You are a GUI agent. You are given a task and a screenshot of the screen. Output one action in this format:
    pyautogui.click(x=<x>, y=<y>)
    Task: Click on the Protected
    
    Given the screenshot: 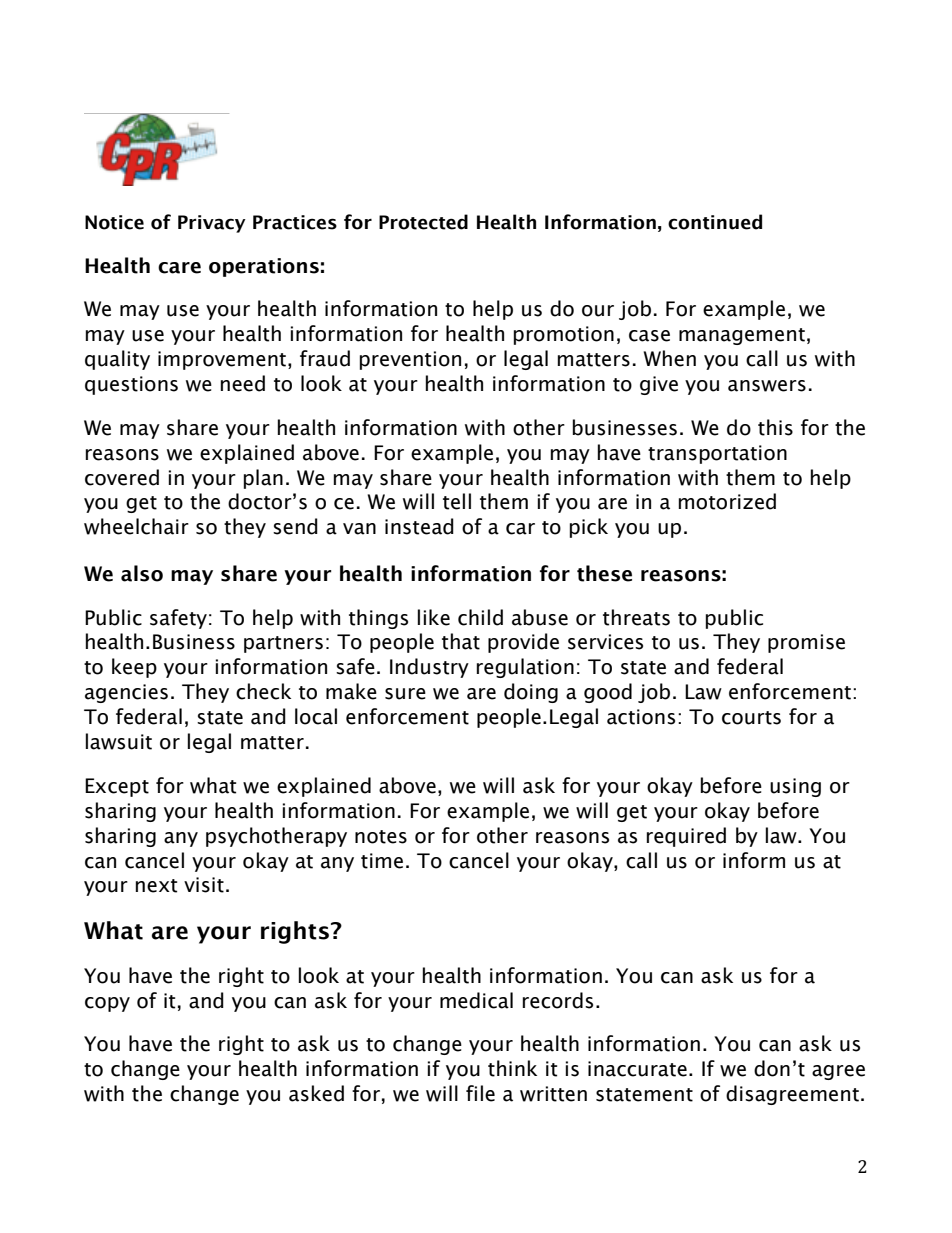 What is the action you would take?
    pyautogui.click(x=423, y=222)
